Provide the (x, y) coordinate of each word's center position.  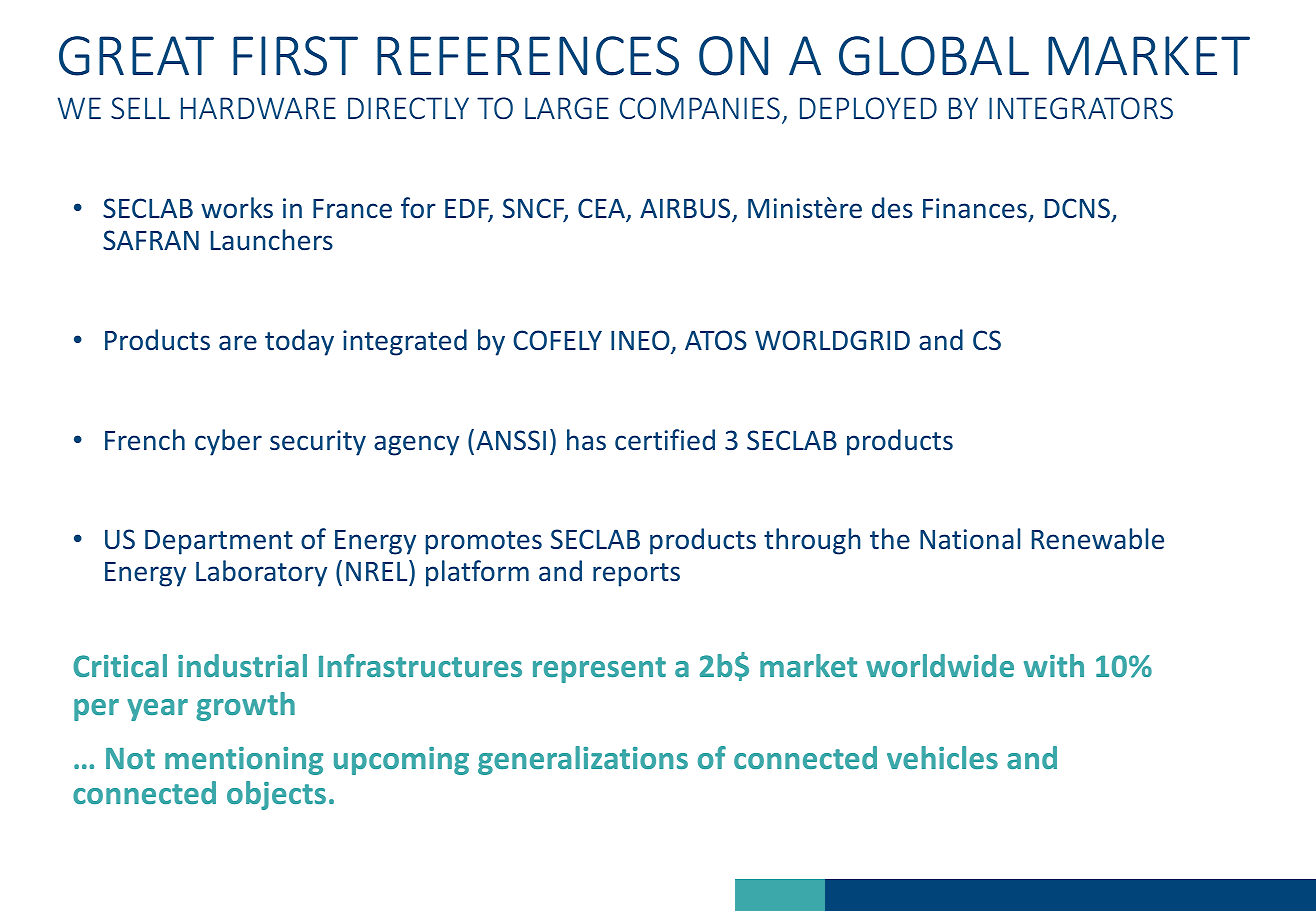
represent (599, 670)
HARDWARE (258, 108)
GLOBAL (934, 56)
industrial (242, 665)
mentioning (244, 761)
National (970, 539)
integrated (405, 342)
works (237, 208)
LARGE (567, 108)
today (299, 342)
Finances (976, 210)
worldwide (940, 665)
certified (665, 440)
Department (219, 542)
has (586, 440)
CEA (602, 210)
